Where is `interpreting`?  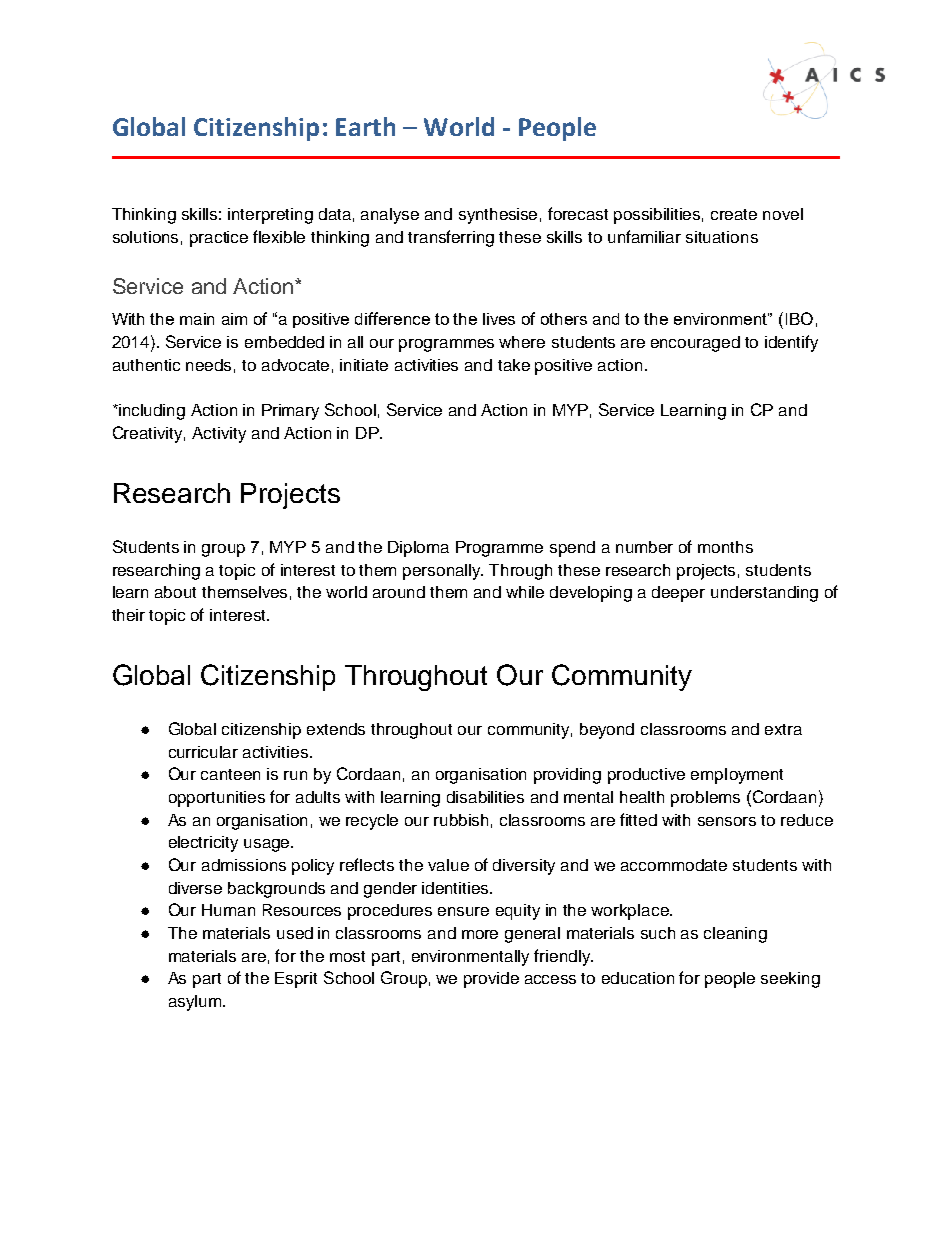 interpreting is located at coordinates (270, 216).
